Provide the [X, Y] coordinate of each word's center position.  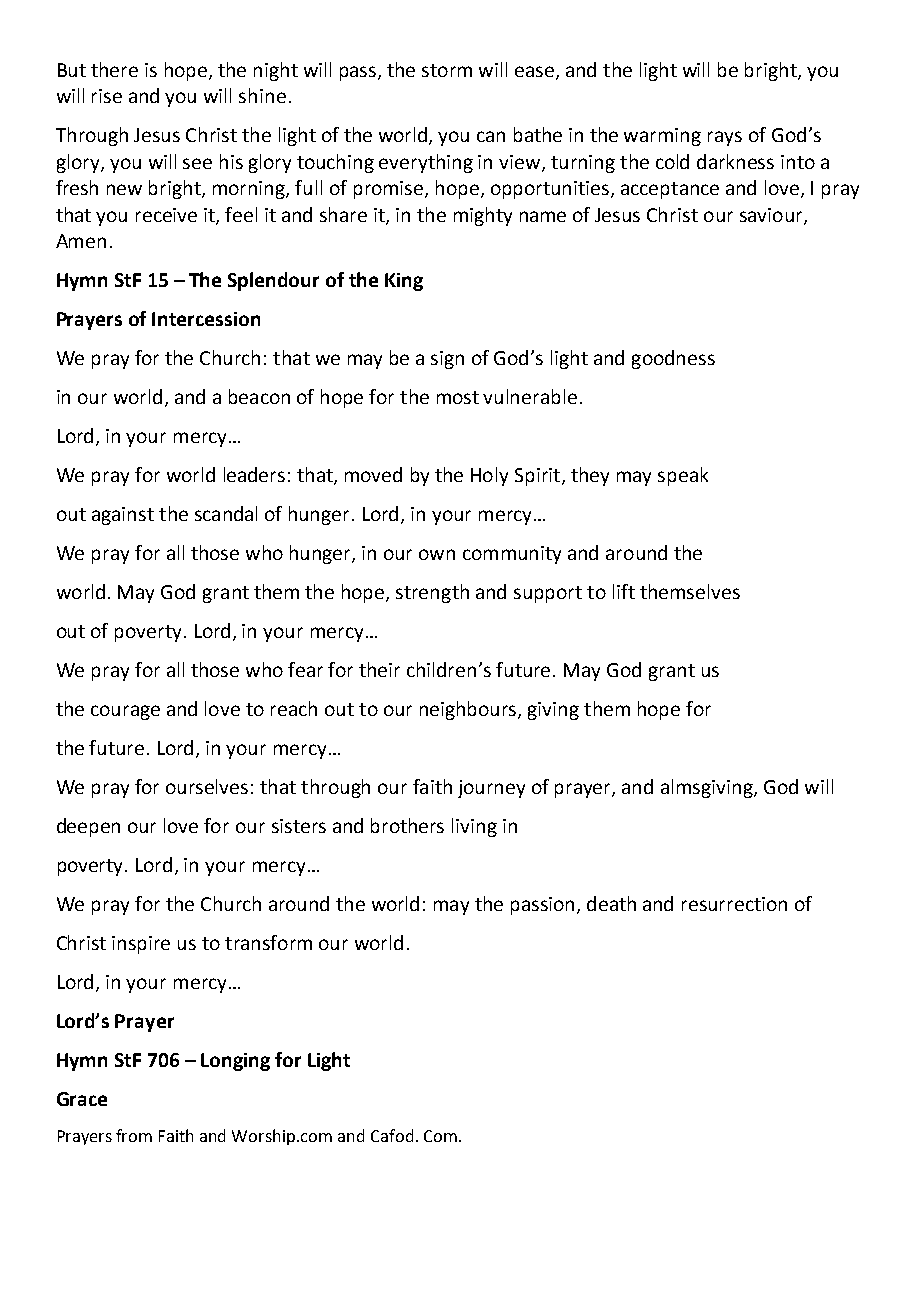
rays [725, 138]
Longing [235, 1062]
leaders [254, 474]
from [134, 1135]
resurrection [734, 904]
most [458, 397]
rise [107, 96]
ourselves [207, 786]
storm [447, 70]
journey [491, 789]
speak [683, 476]
